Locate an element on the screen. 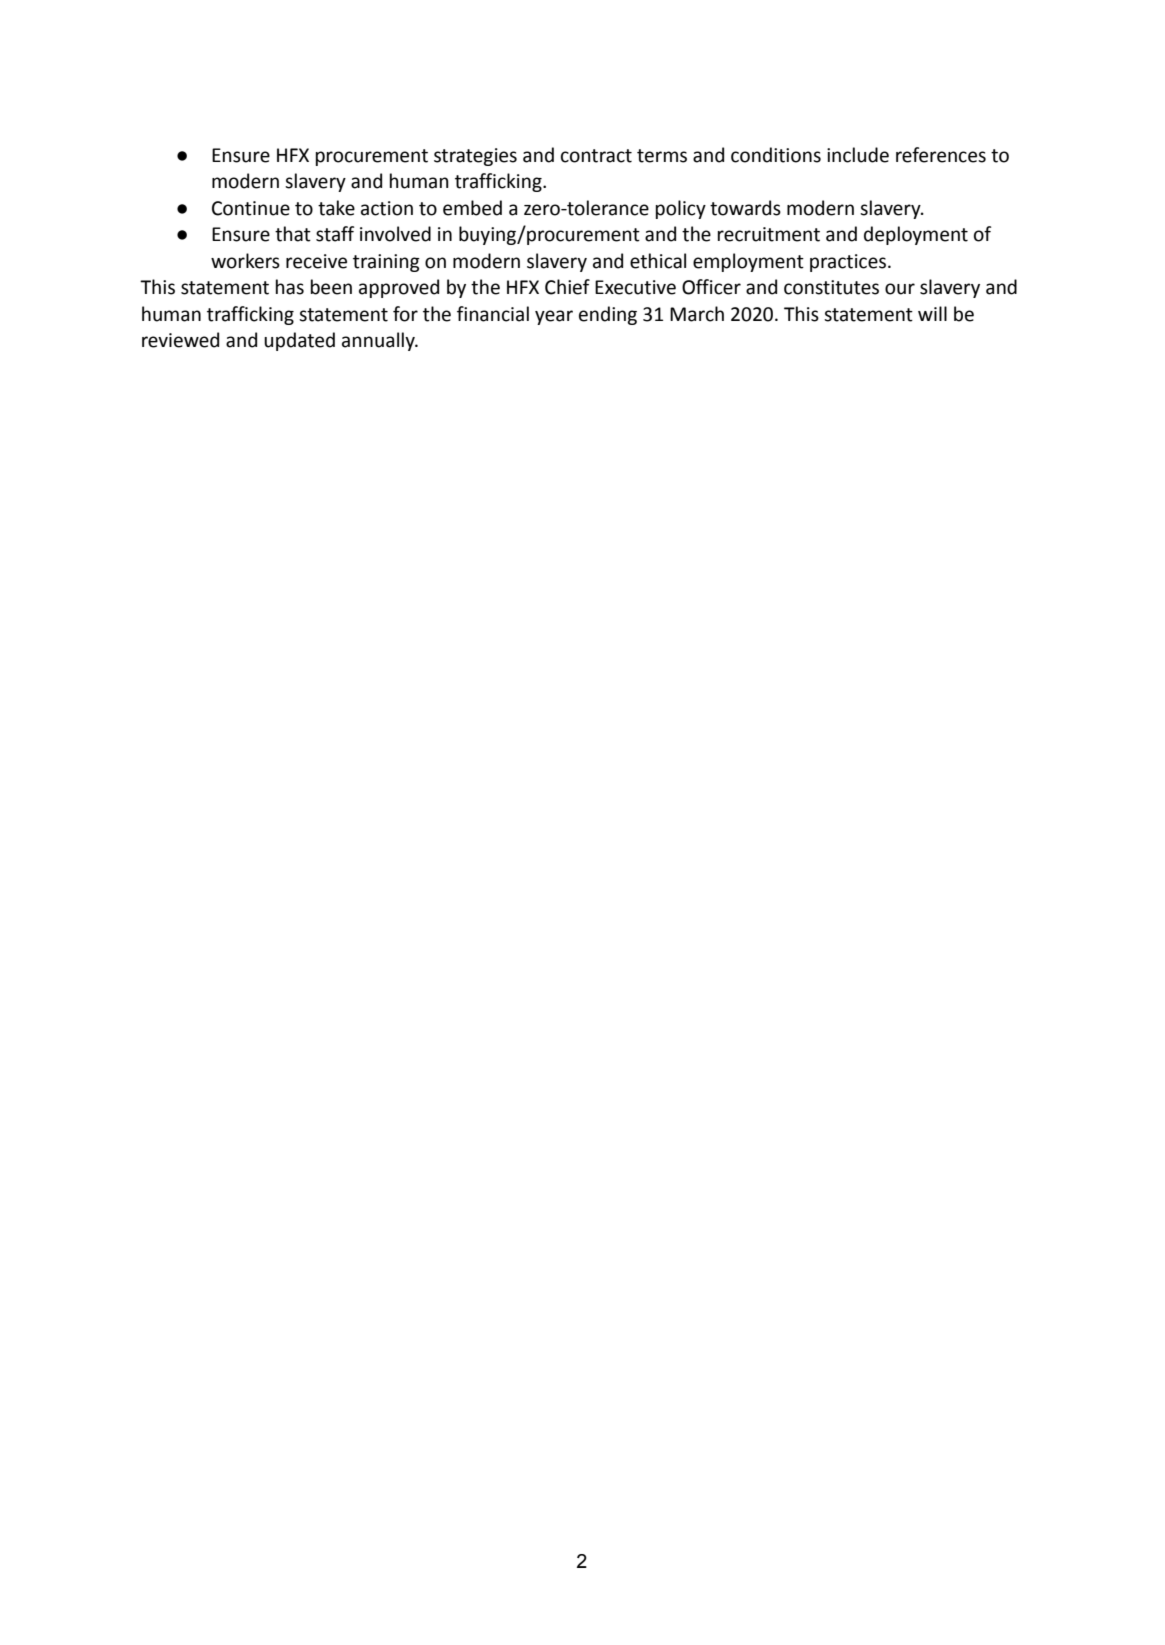 This screenshot has height=1645, width=1165. towards is located at coordinates (745, 208).
